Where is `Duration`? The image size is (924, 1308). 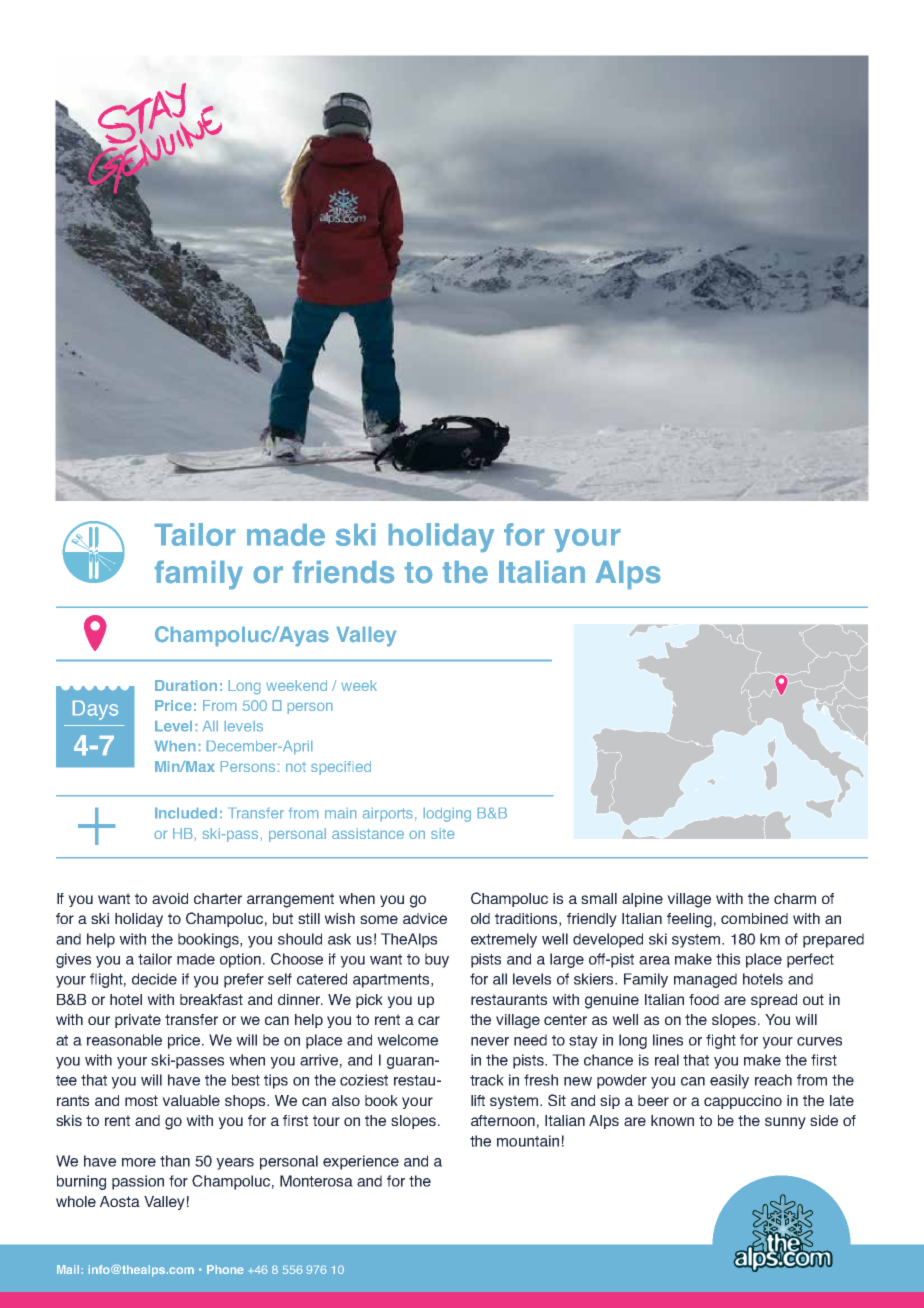 Duration is located at coordinates (186, 685).
